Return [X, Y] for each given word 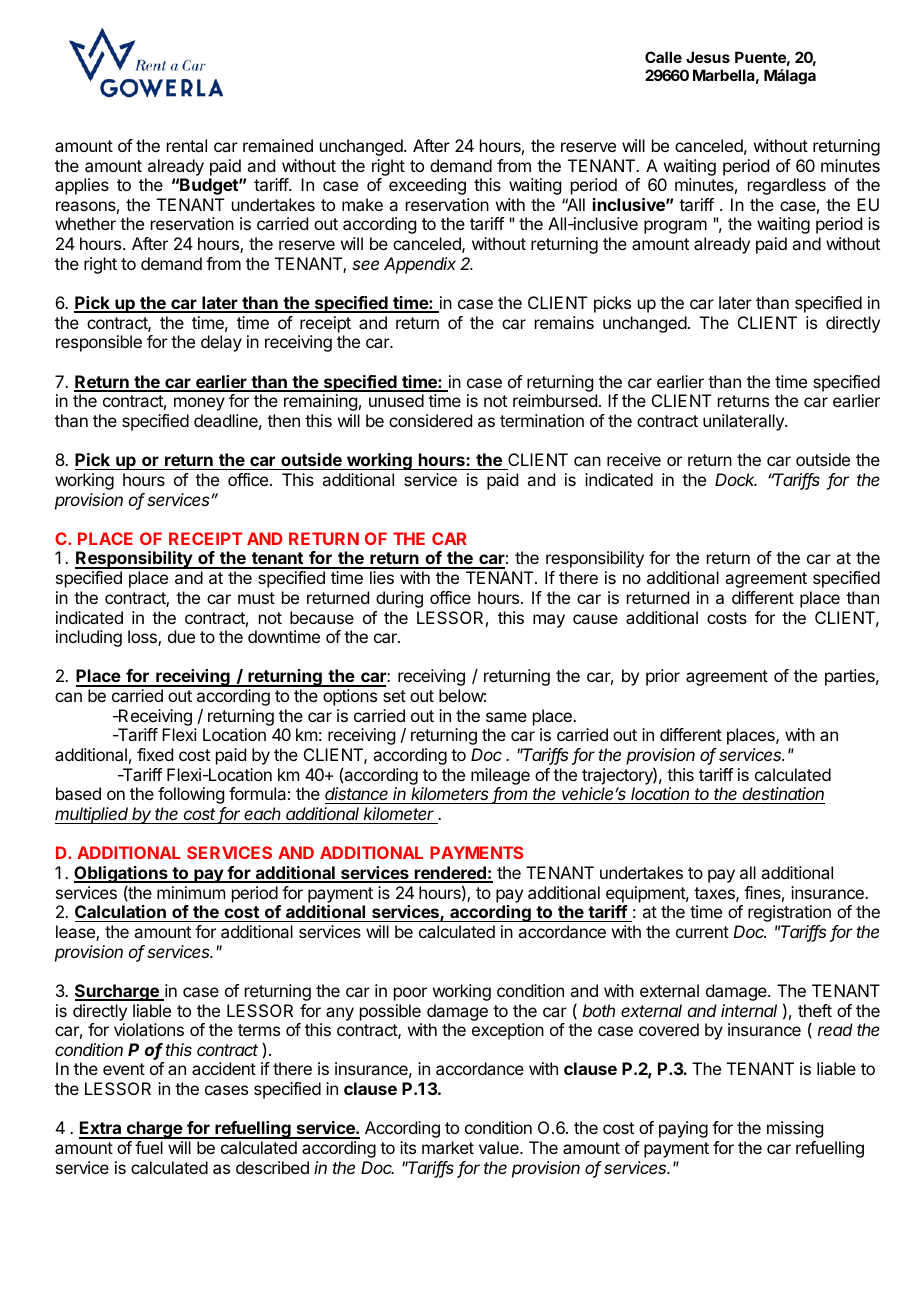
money [199, 404]
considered [430, 420]
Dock [736, 479]
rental [187, 145]
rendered [450, 874]
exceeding [427, 186]
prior [663, 677]
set [394, 696]
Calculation [121, 913]
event [124, 1069]
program [675, 227]
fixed [155, 754]
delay [221, 343]
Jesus [708, 57]
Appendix [420, 265]
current [702, 932]
